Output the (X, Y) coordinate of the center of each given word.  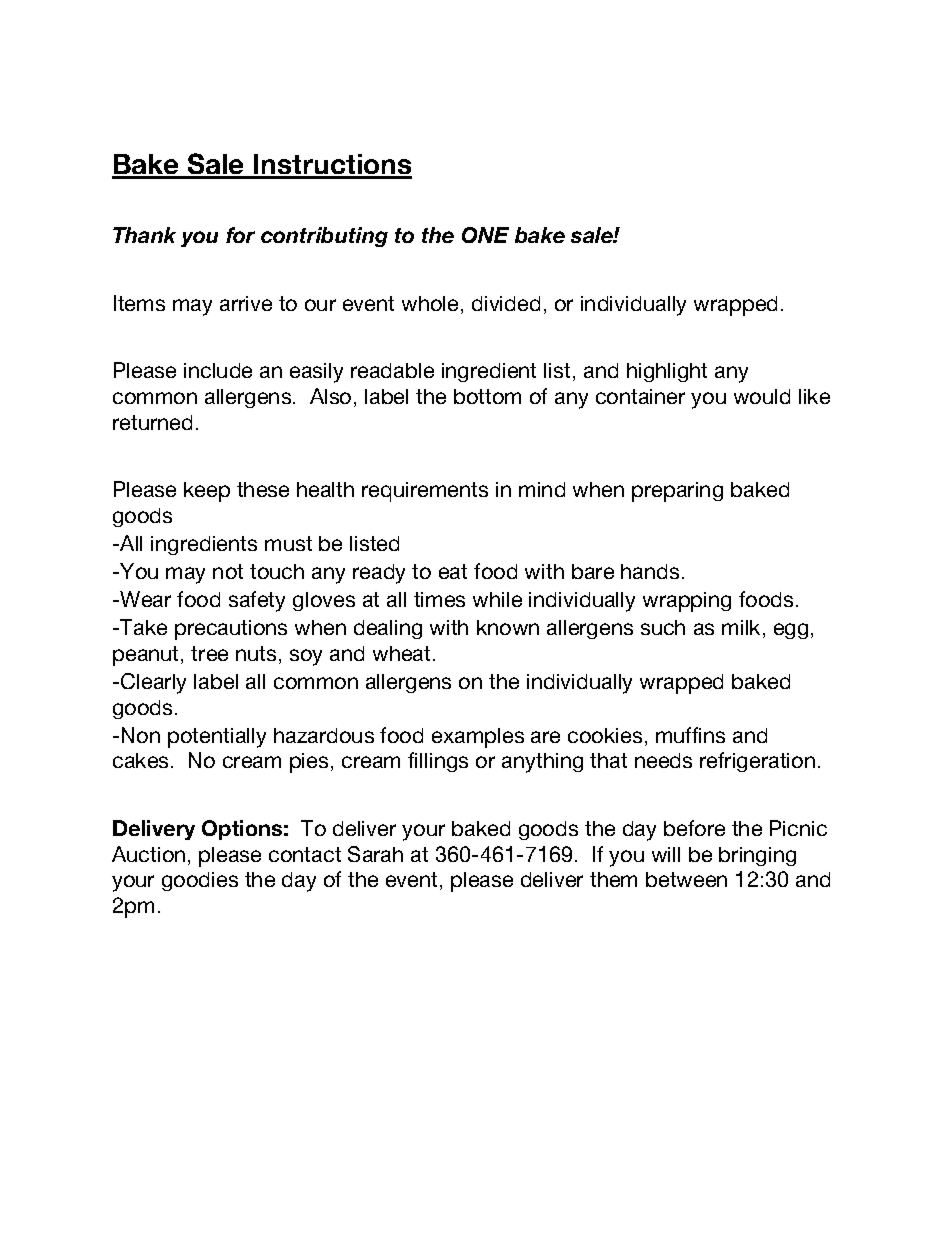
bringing (757, 856)
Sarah (375, 854)
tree (209, 653)
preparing (677, 492)
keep (207, 492)
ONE (485, 235)
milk (741, 627)
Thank (144, 235)
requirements (425, 492)
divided (506, 303)
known (508, 627)
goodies (200, 881)
